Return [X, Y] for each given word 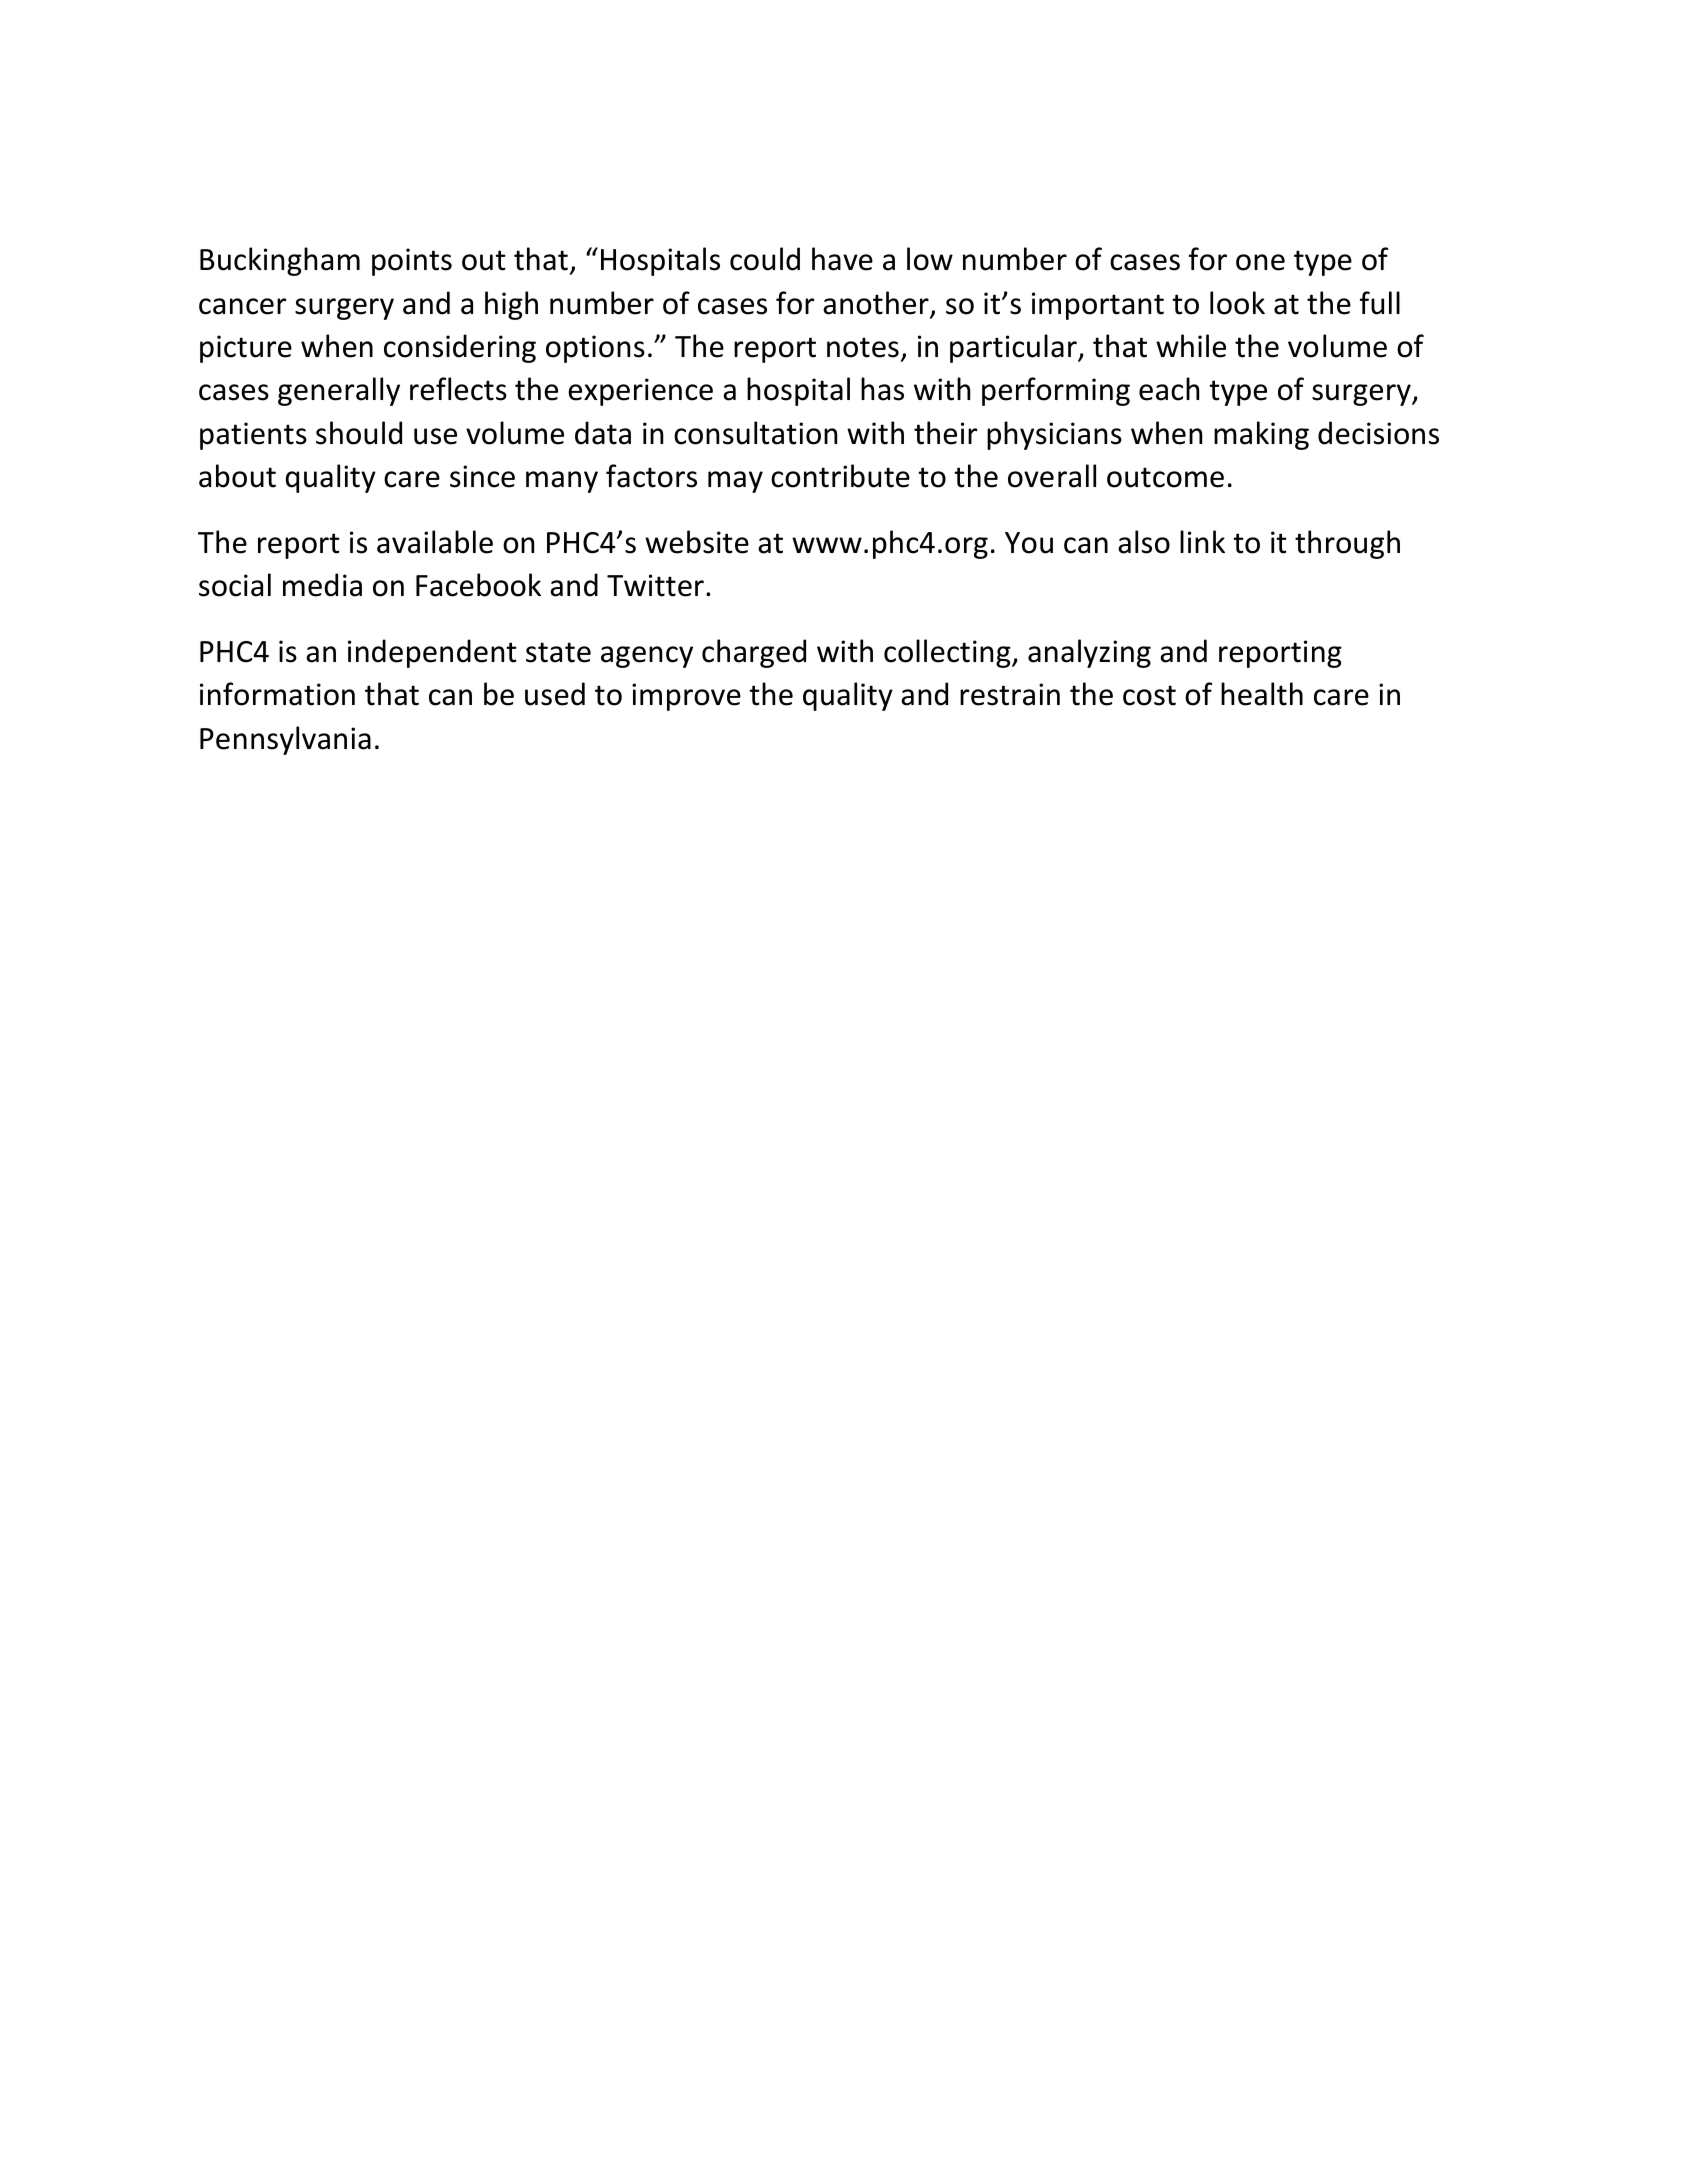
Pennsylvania [285, 740]
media [322, 585]
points [412, 262]
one [1260, 262]
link [1202, 541]
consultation [755, 433]
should [359, 433]
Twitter [655, 585]
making [1261, 435]
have [842, 259]
